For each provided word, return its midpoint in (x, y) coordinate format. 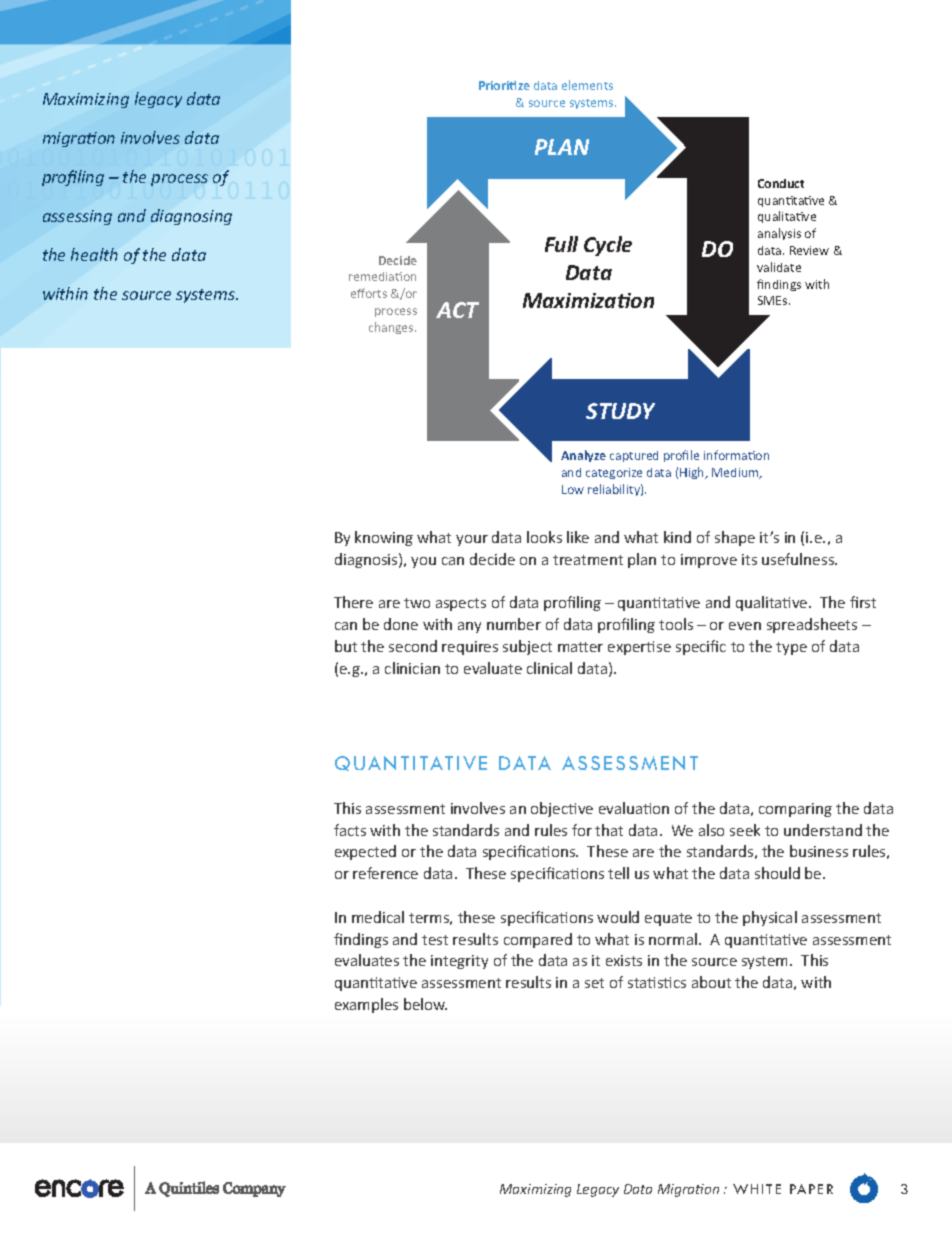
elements (587, 85)
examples (366, 1005)
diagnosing (191, 217)
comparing (795, 810)
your (472, 540)
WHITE (757, 1189)
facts (350, 830)
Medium (736, 473)
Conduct (781, 183)
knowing (384, 538)
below (425, 1004)
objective (562, 809)
